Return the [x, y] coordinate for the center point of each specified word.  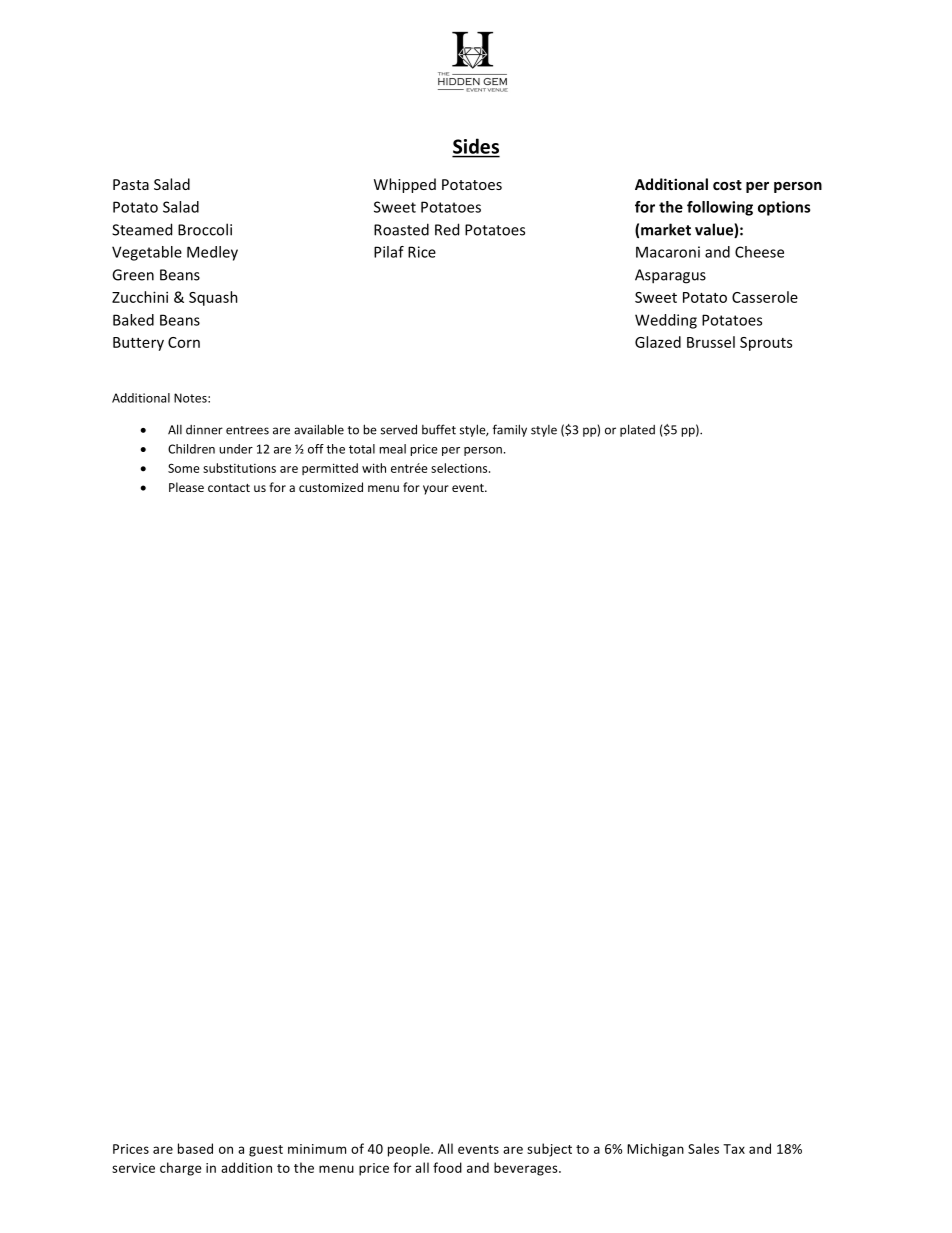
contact [229, 488]
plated [637, 430]
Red [447, 229]
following [720, 208]
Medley [212, 253]
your [436, 490]
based [195, 1148]
